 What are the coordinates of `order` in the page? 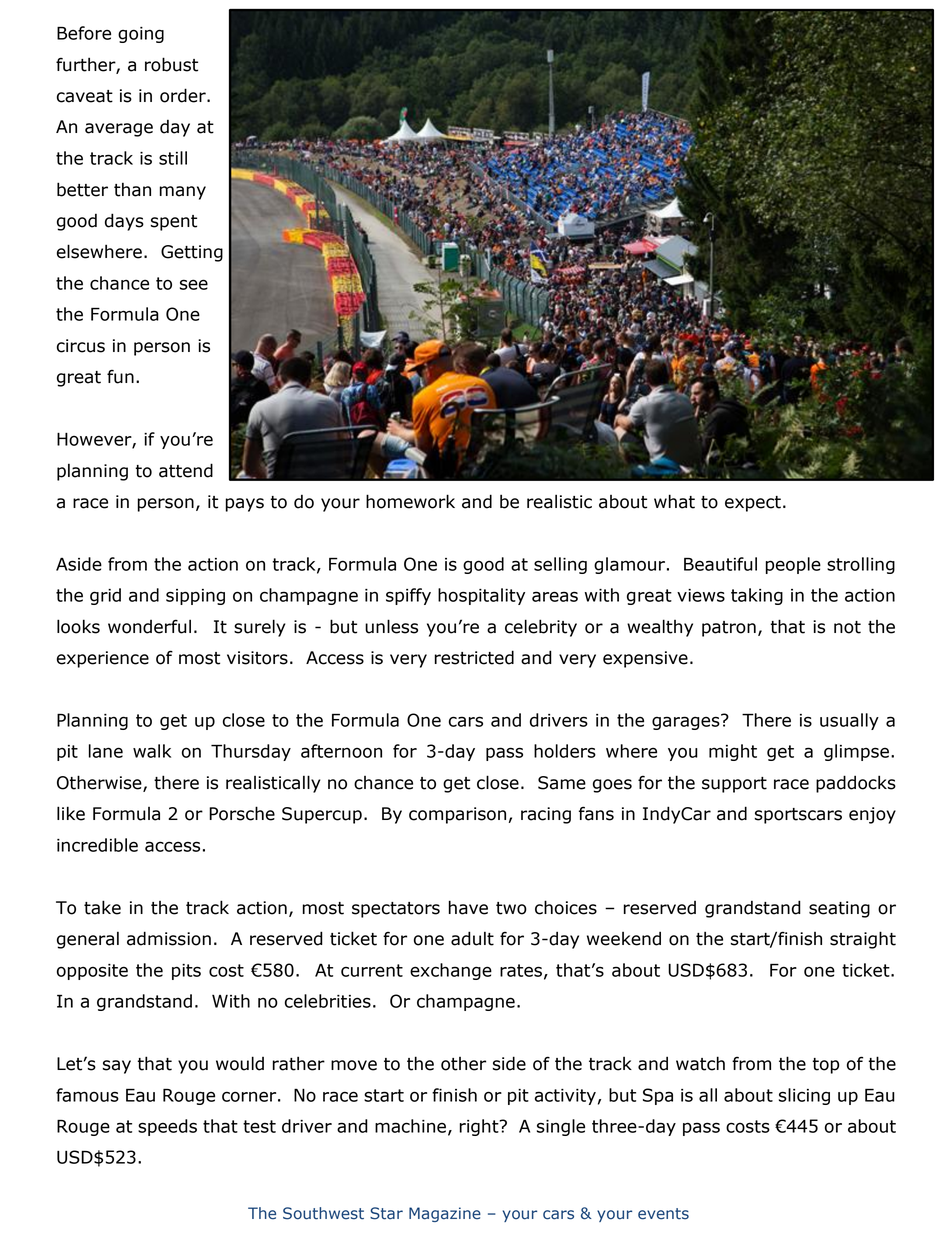 It's located at (184, 95).
